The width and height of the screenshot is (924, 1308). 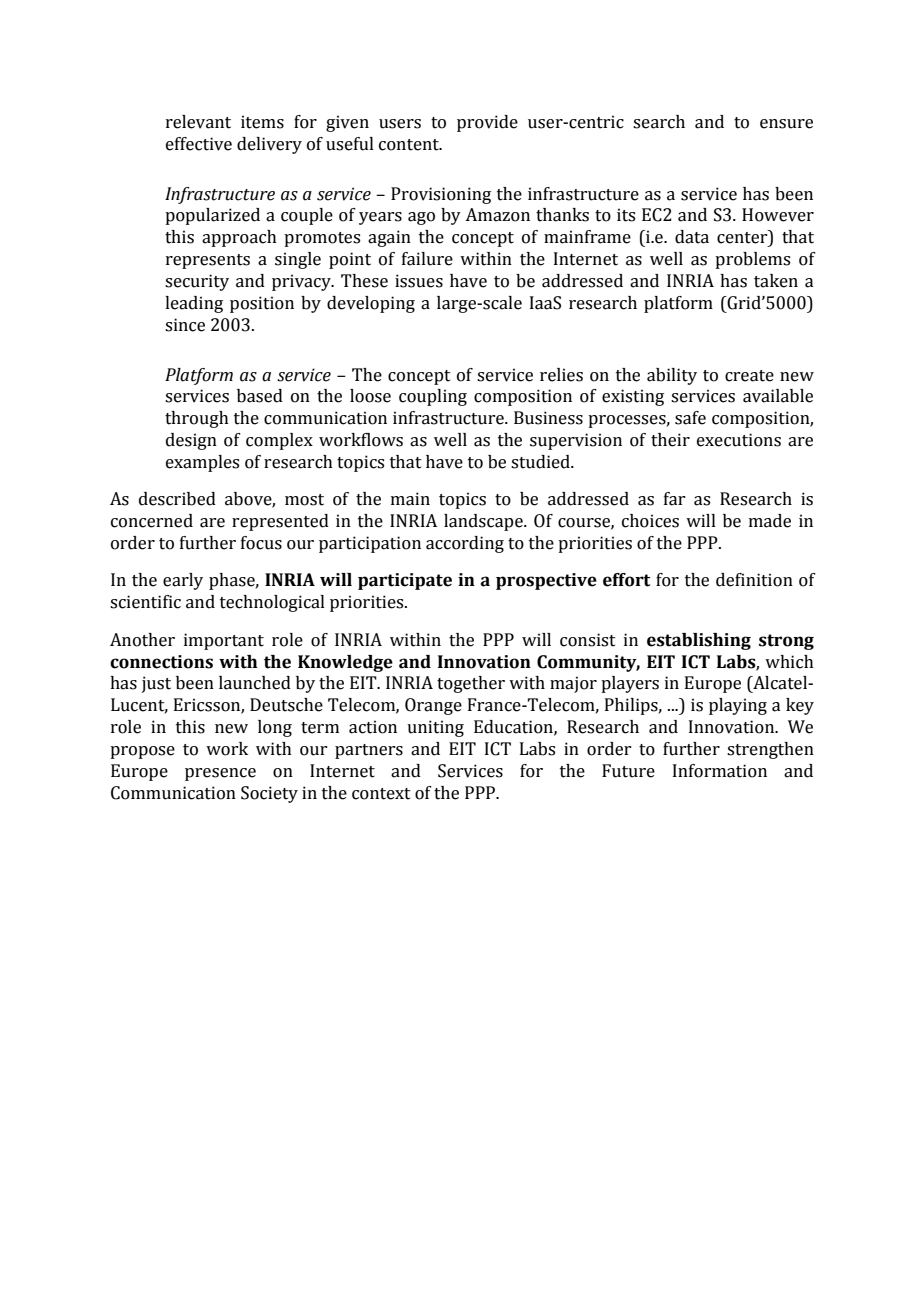 I want to click on presence, so click(x=220, y=774).
